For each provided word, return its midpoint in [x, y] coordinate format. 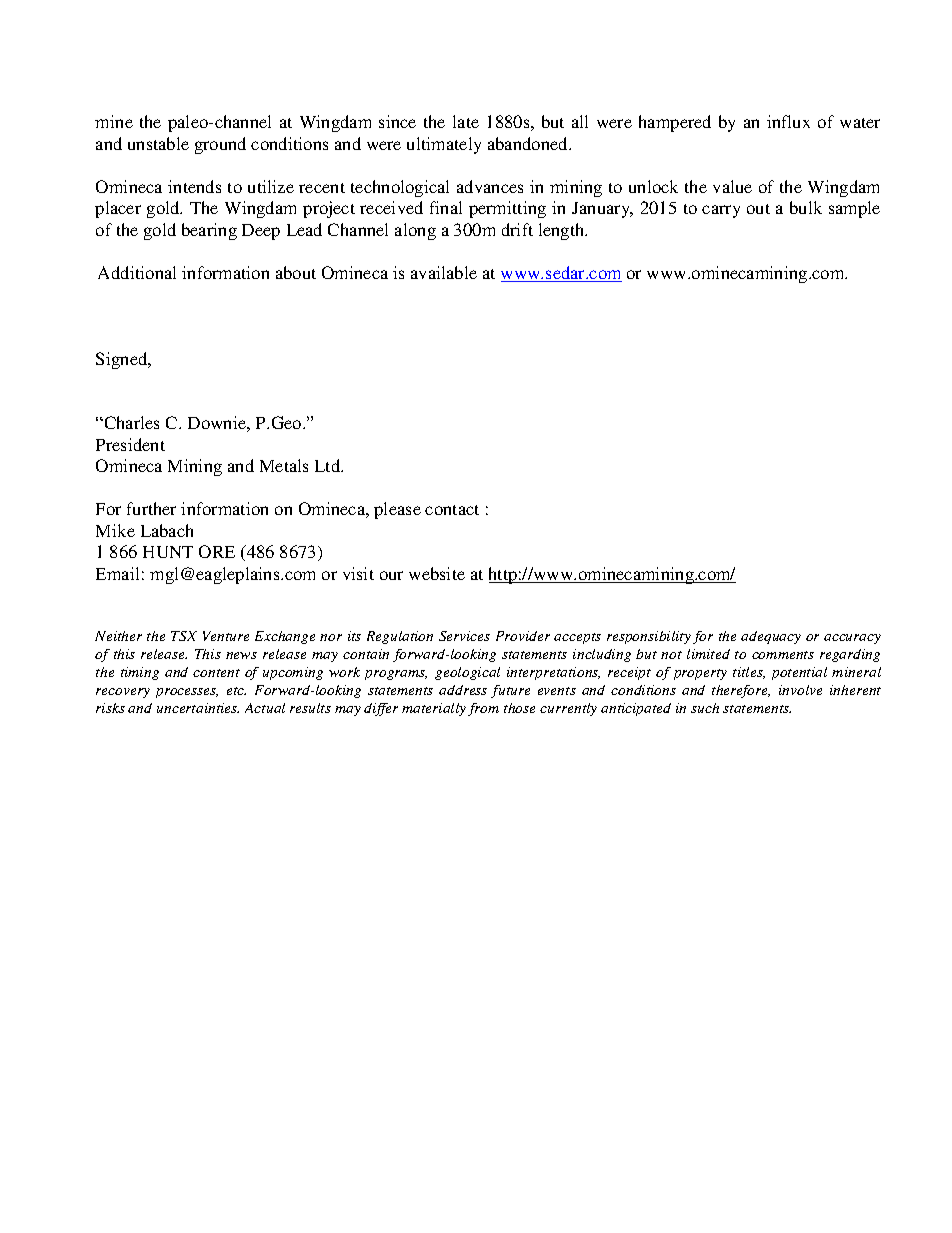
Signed [123, 360]
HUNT [168, 552]
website [437, 573]
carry [721, 211]
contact [452, 510]
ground [220, 145]
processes [187, 693]
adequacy [771, 637]
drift [517, 229]
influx [788, 121]
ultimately [444, 145]
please [397, 510]
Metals [284, 465]
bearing [209, 231]
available [444, 272]
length [563, 231]
